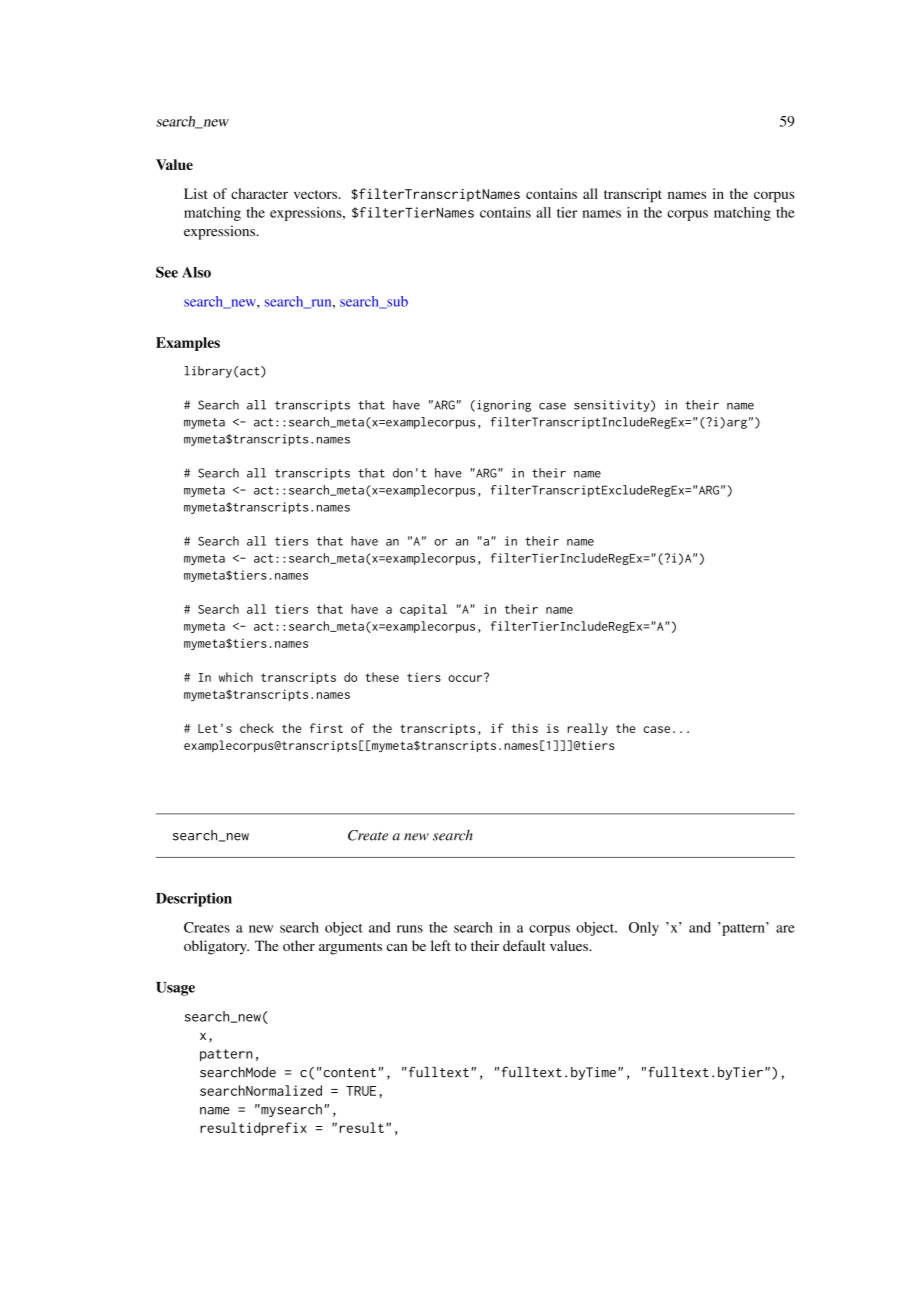  I want to click on capital, so click(423, 610).
